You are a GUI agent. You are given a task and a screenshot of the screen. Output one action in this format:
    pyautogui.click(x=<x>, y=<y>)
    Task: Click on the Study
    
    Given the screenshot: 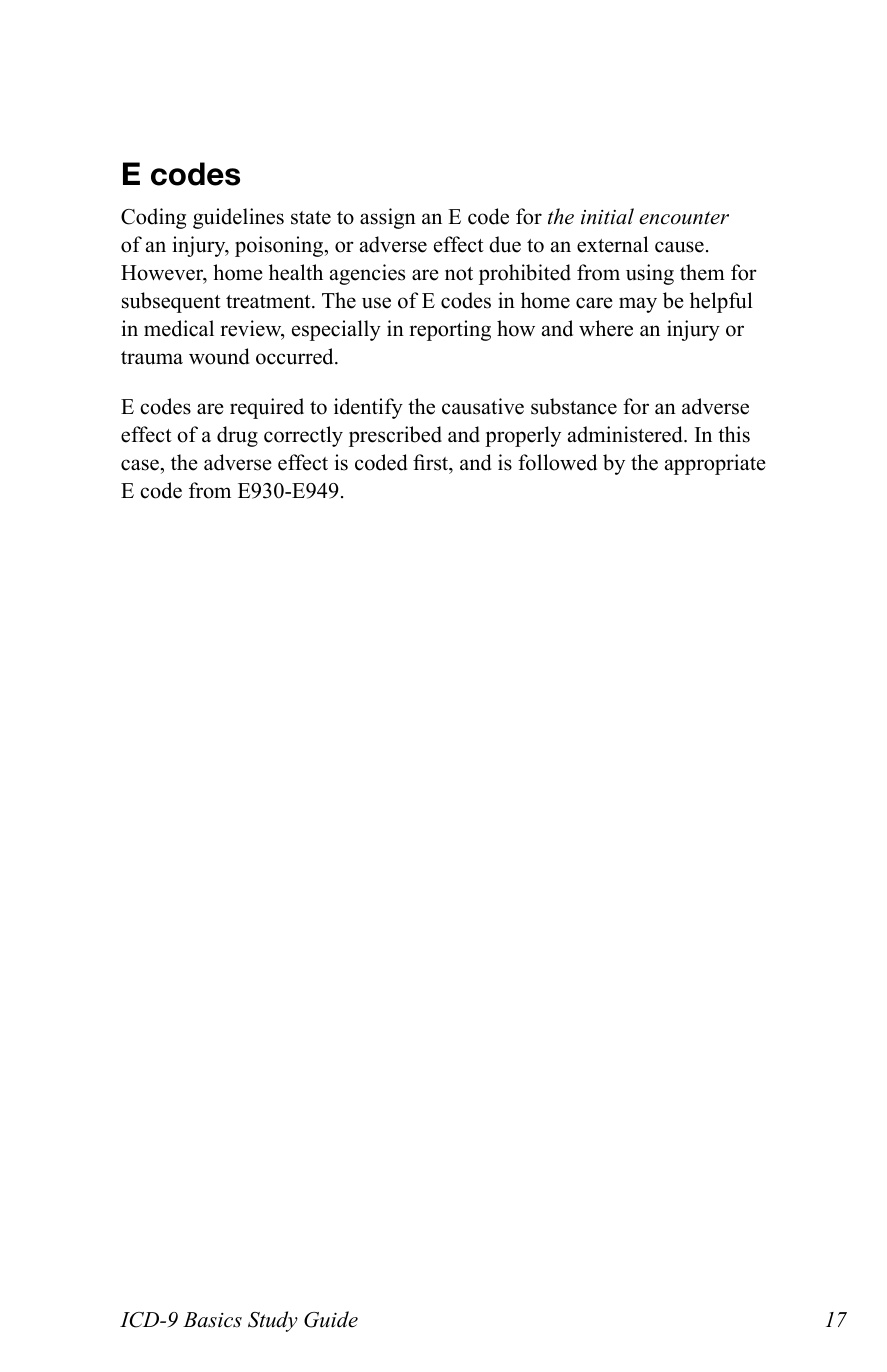 What is the action you would take?
    pyautogui.click(x=273, y=1321)
